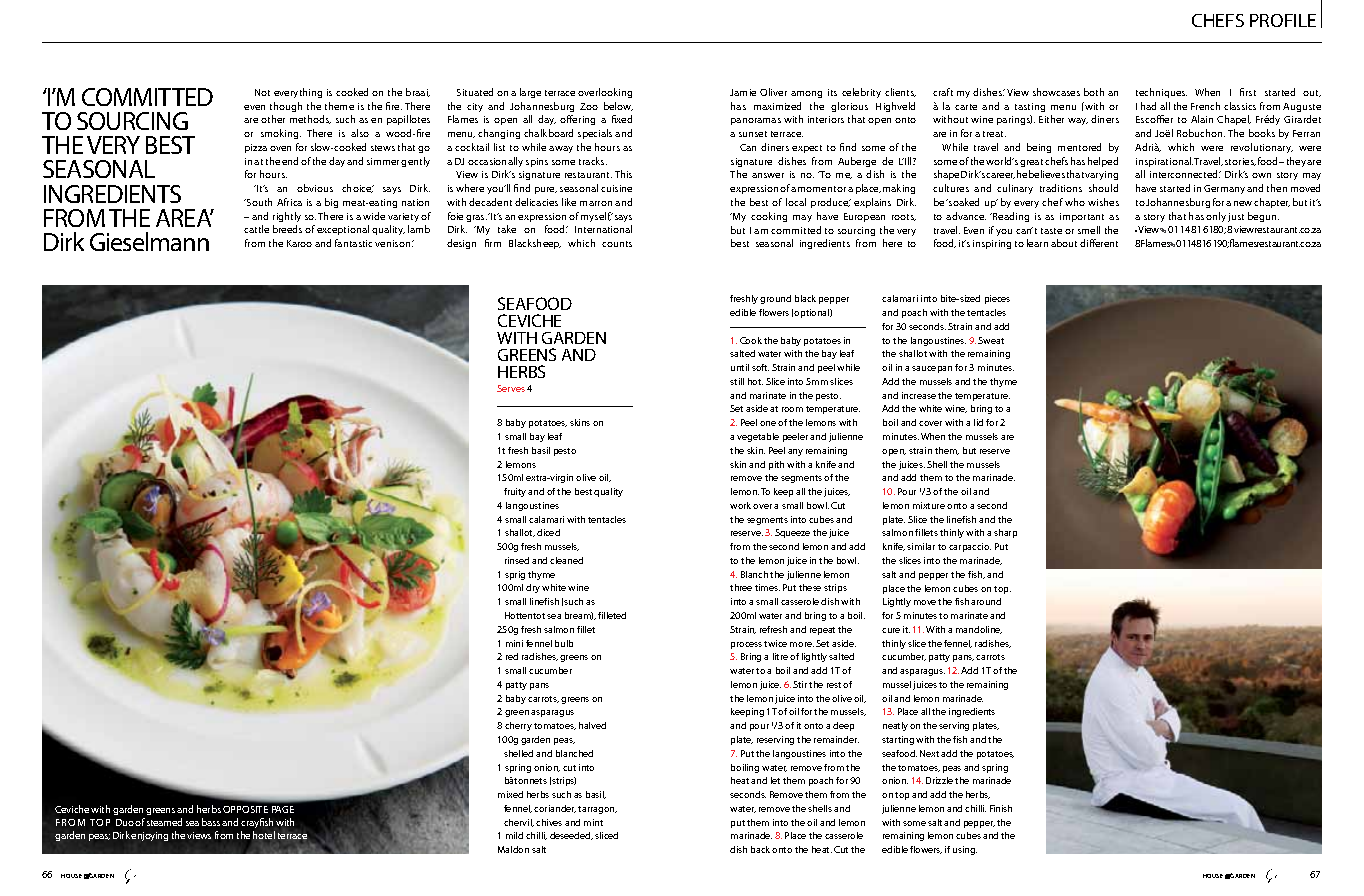 Image resolution: width=1364 pixels, height=896 pixels. What do you see at coordinates (743, 92) in the document?
I see `Jamie` at bounding box center [743, 92].
